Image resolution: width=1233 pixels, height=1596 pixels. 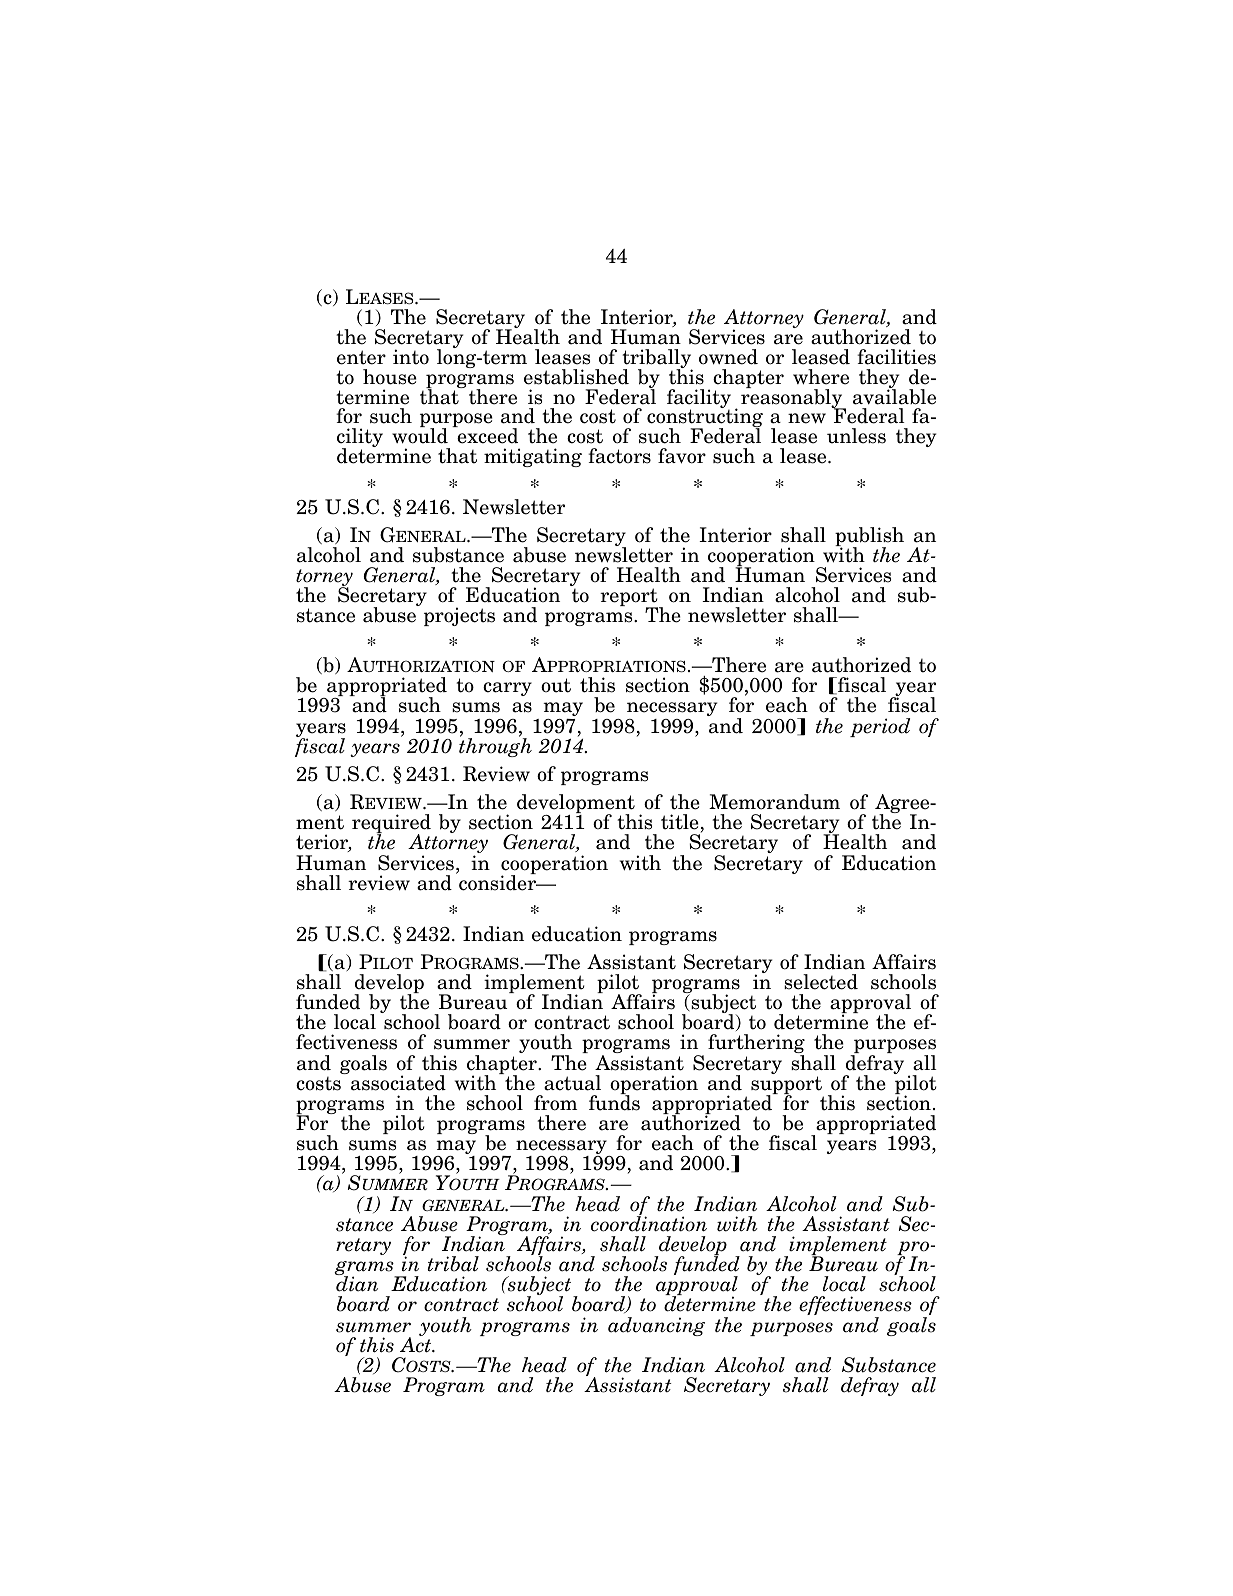 I want to click on Memorandum, so click(x=774, y=802).
